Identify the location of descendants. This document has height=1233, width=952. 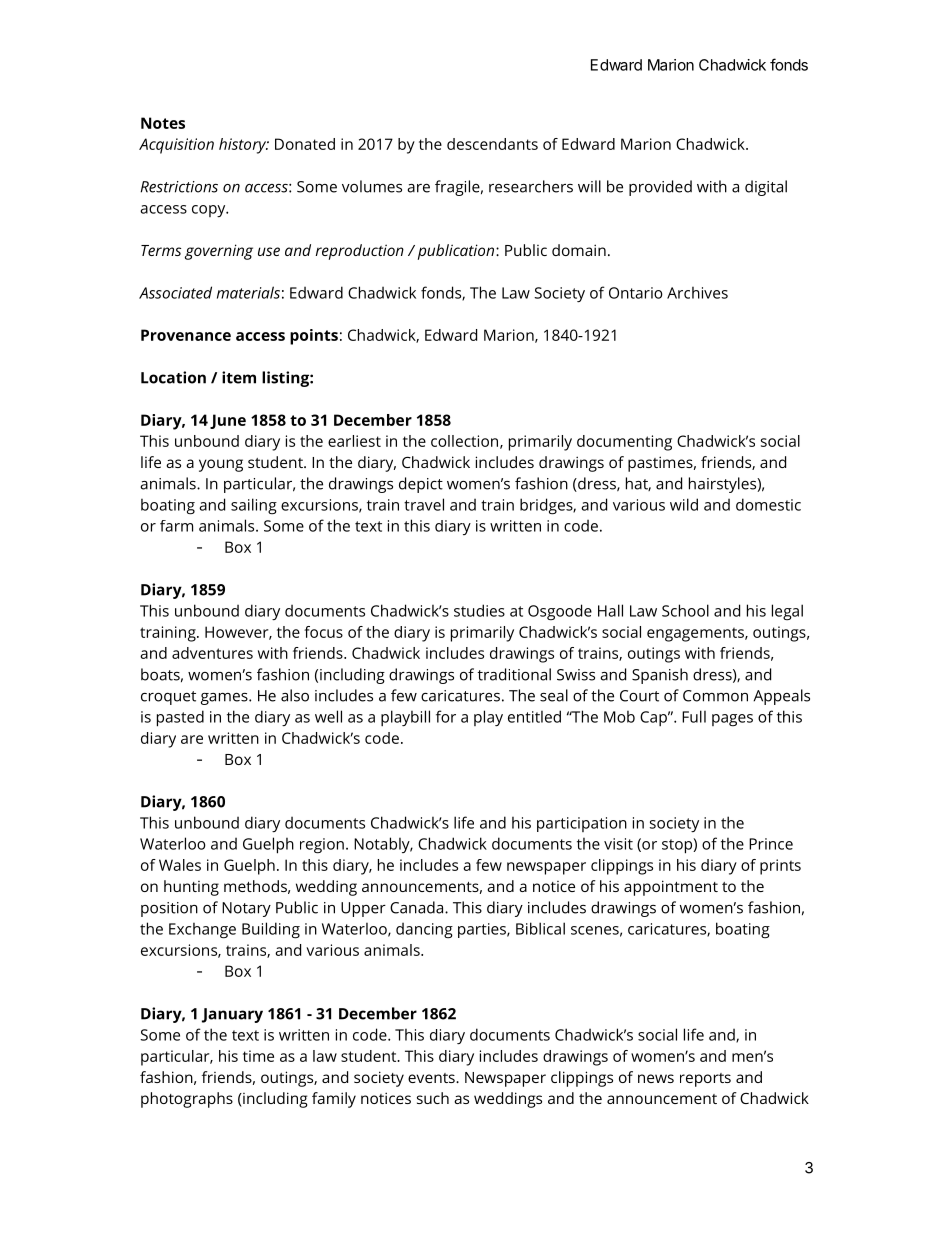
(492, 144).
